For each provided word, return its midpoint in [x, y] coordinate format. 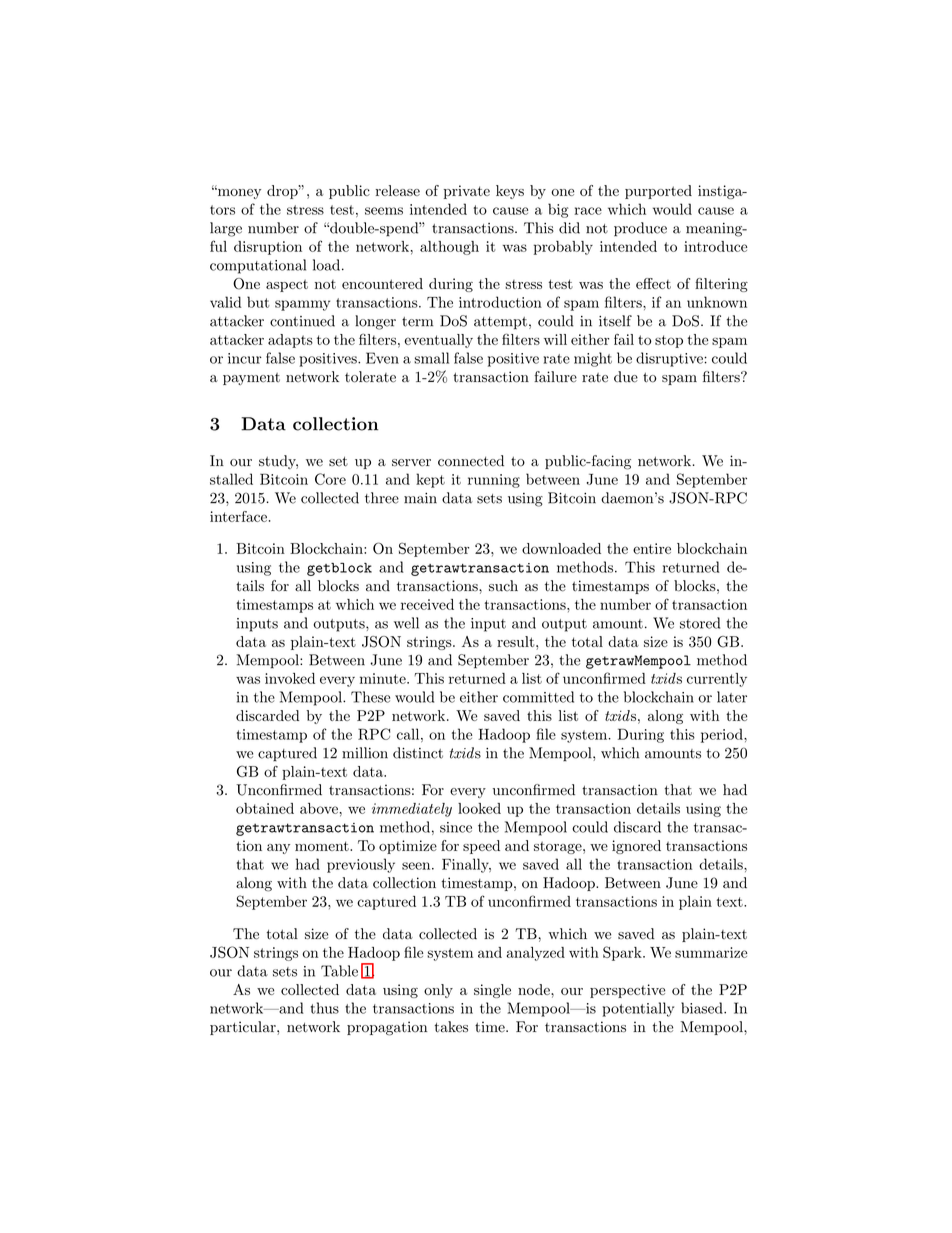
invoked [290, 678]
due [626, 377]
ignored [636, 847]
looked [479, 808]
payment [251, 379]
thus [325, 1008]
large [226, 229]
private [467, 192]
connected [471, 461]
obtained [265, 808]
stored [700, 623]
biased [703, 1008]
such [503, 586]
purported [658, 192]
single [492, 991]
